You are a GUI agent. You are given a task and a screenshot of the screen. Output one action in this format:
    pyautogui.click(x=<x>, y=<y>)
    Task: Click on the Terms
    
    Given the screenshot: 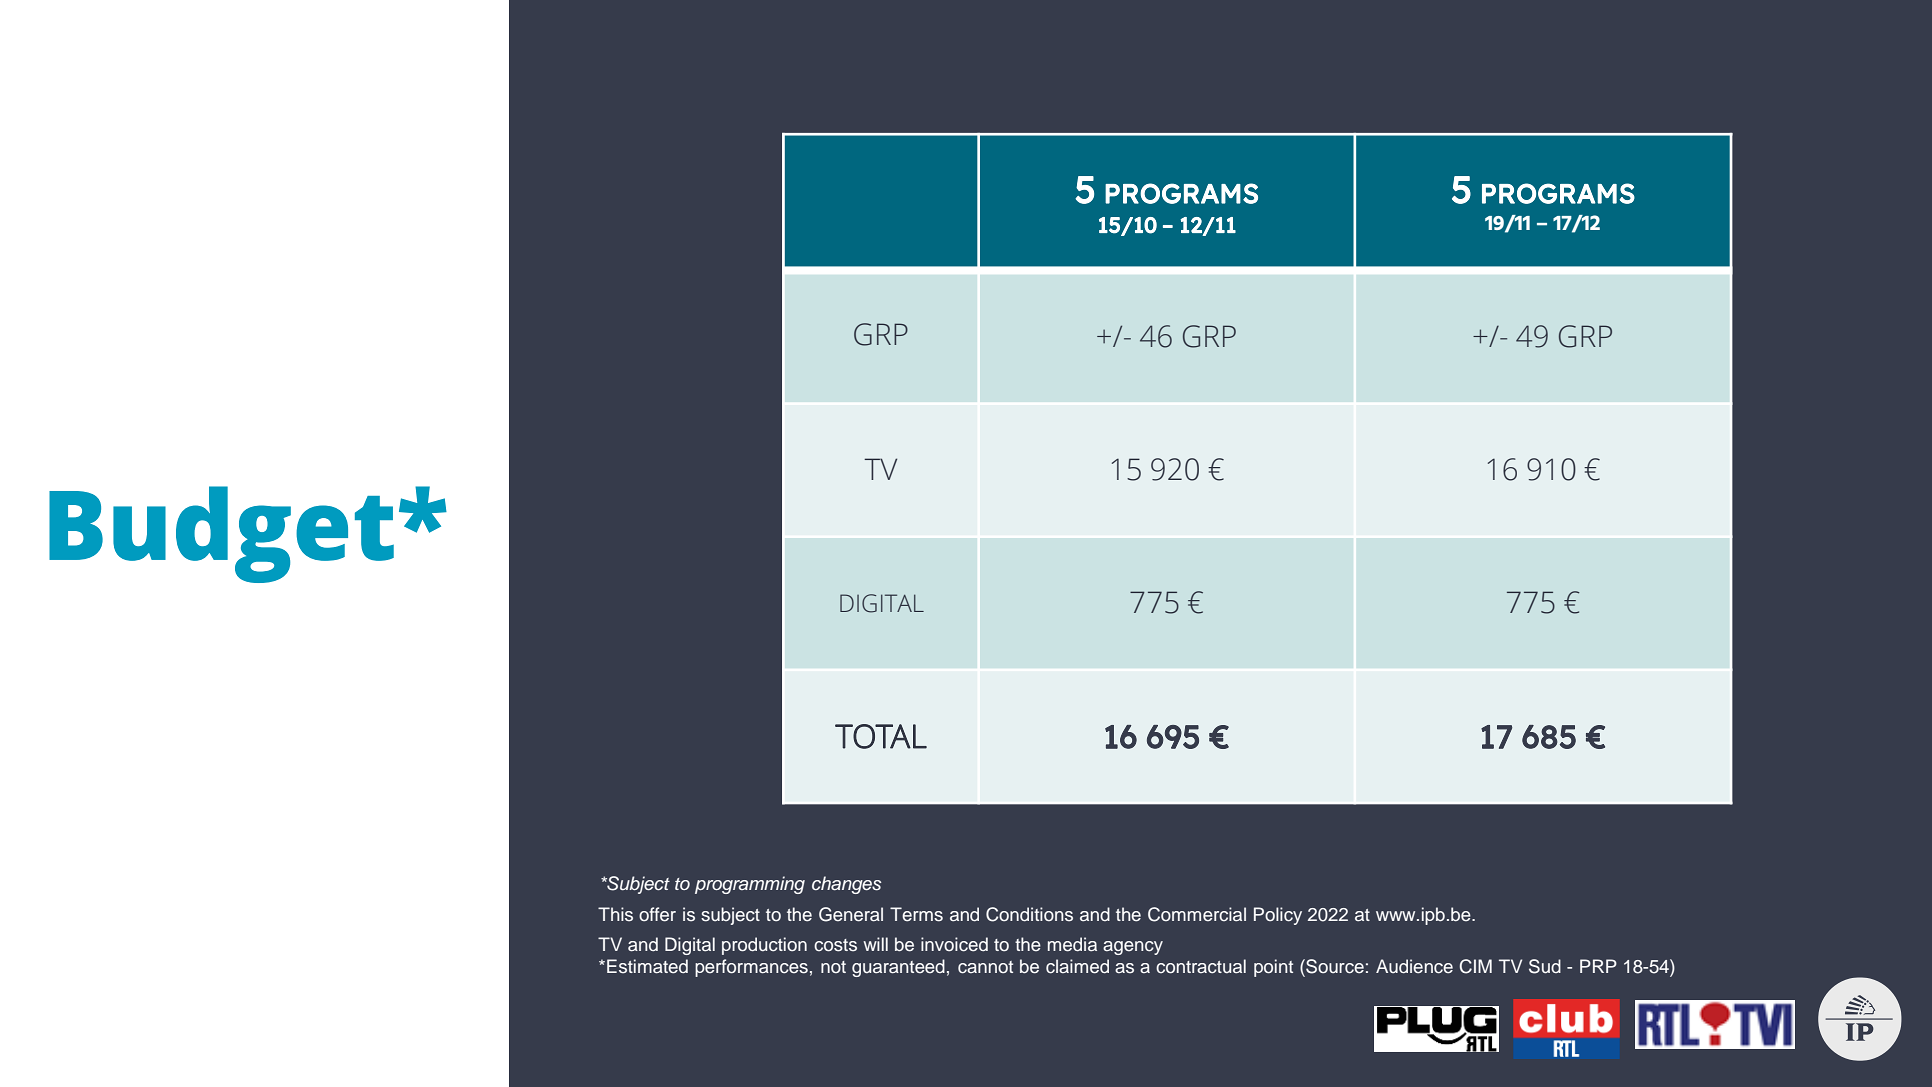 What is the action you would take?
    pyautogui.click(x=916, y=914)
